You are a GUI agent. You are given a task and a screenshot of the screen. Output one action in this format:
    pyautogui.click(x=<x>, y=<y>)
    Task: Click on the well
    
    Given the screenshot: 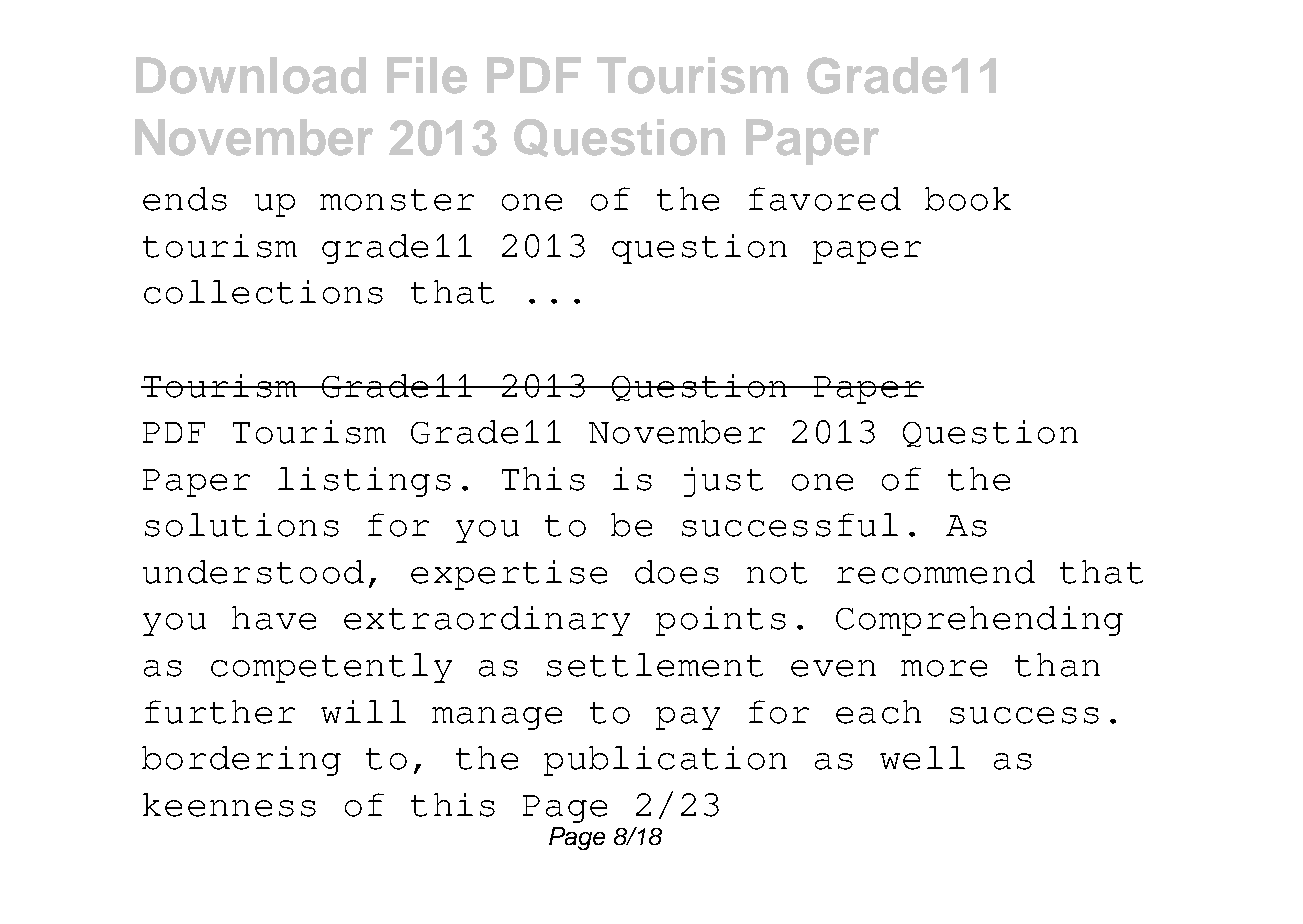 What is the action you would take?
    pyautogui.click(x=922, y=758)
